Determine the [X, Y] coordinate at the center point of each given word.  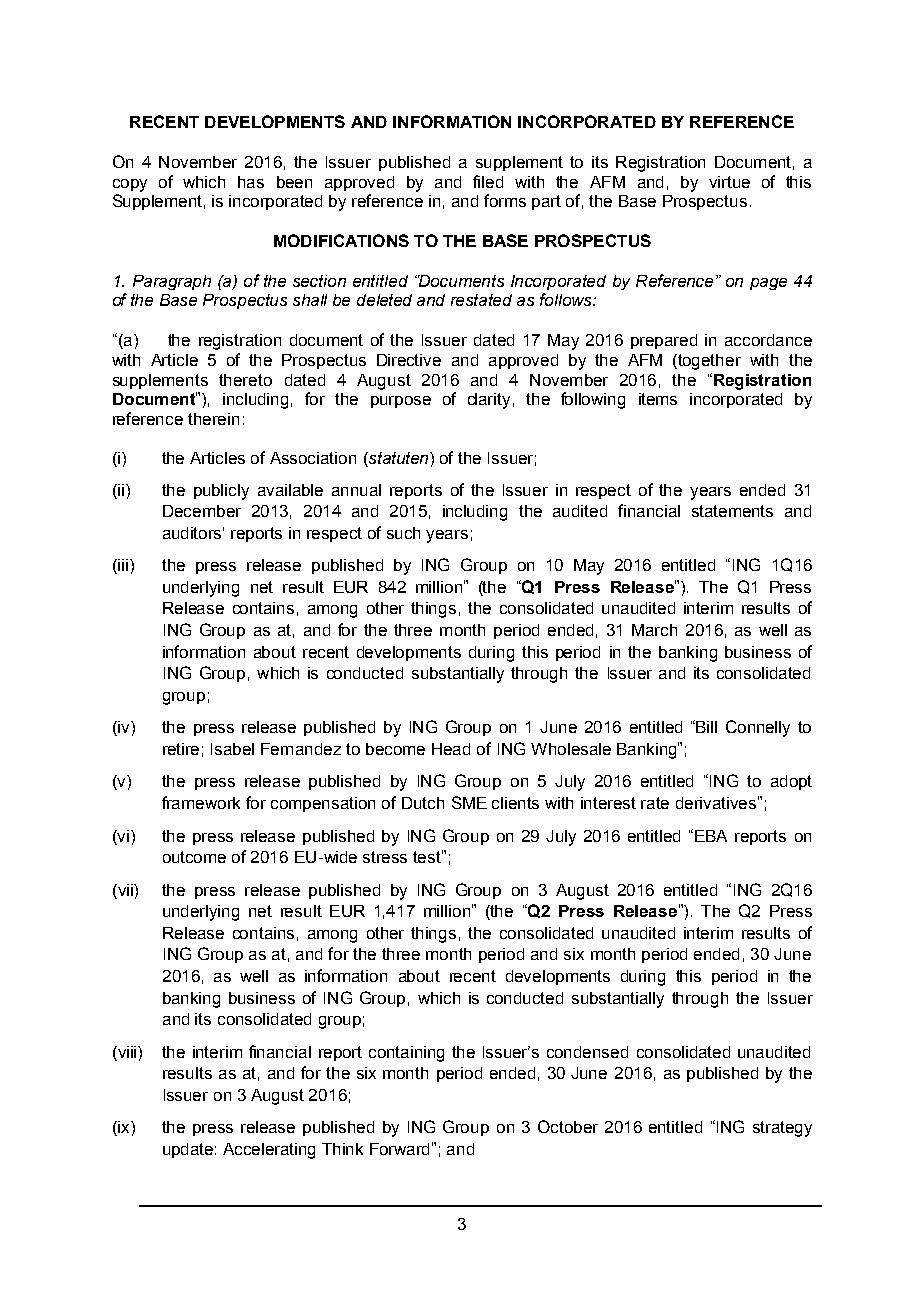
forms [505, 200]
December [202, 511]
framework [201, 802]
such [403, 533]
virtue [729, 182]
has [251, 182]
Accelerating [269, 1151]
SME [469, 802]
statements [732, 511]
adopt [791, 782]
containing [406, 1054]
